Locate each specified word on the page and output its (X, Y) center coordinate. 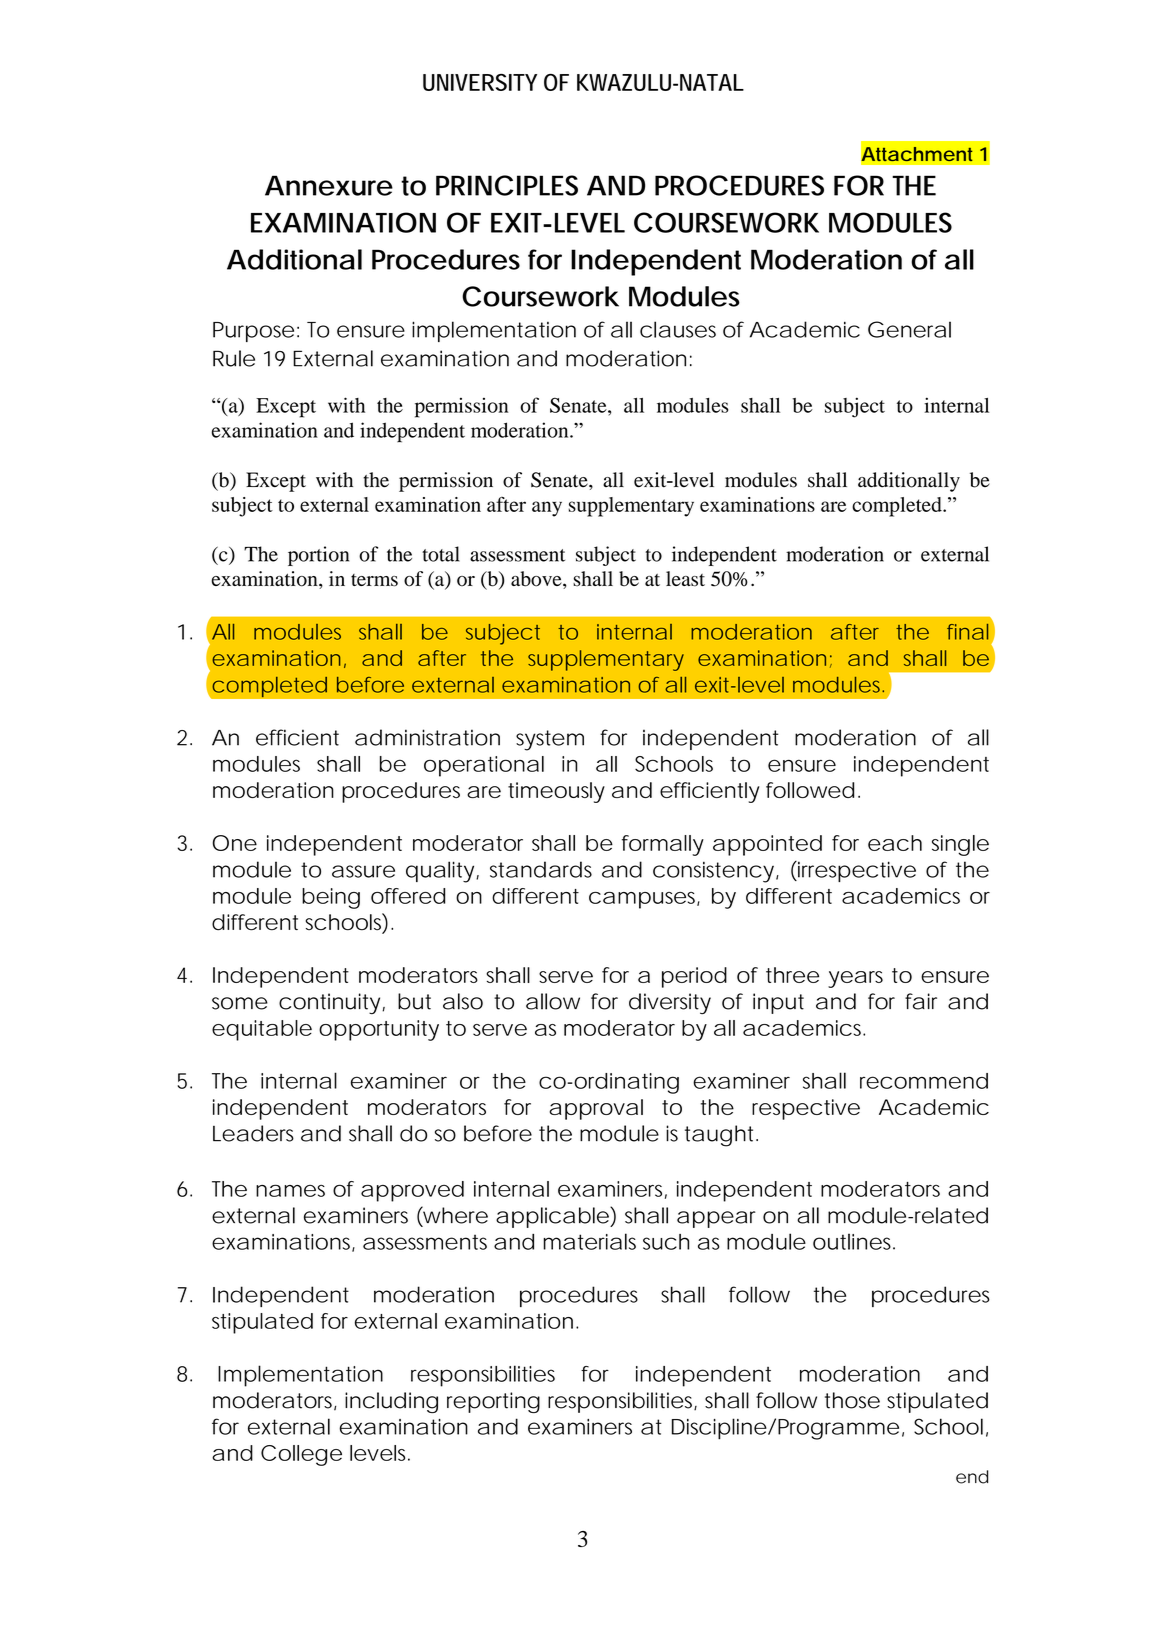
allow (553, 1001)
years (855, 979)
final (967, 632)
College (301, 1455)
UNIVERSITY (480, 82)
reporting (493, 1402)
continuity (331, 1003)
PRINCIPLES (507, 185)
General (909, 329)
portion (318, 556)
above (537, 580)
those (852, 1400)
